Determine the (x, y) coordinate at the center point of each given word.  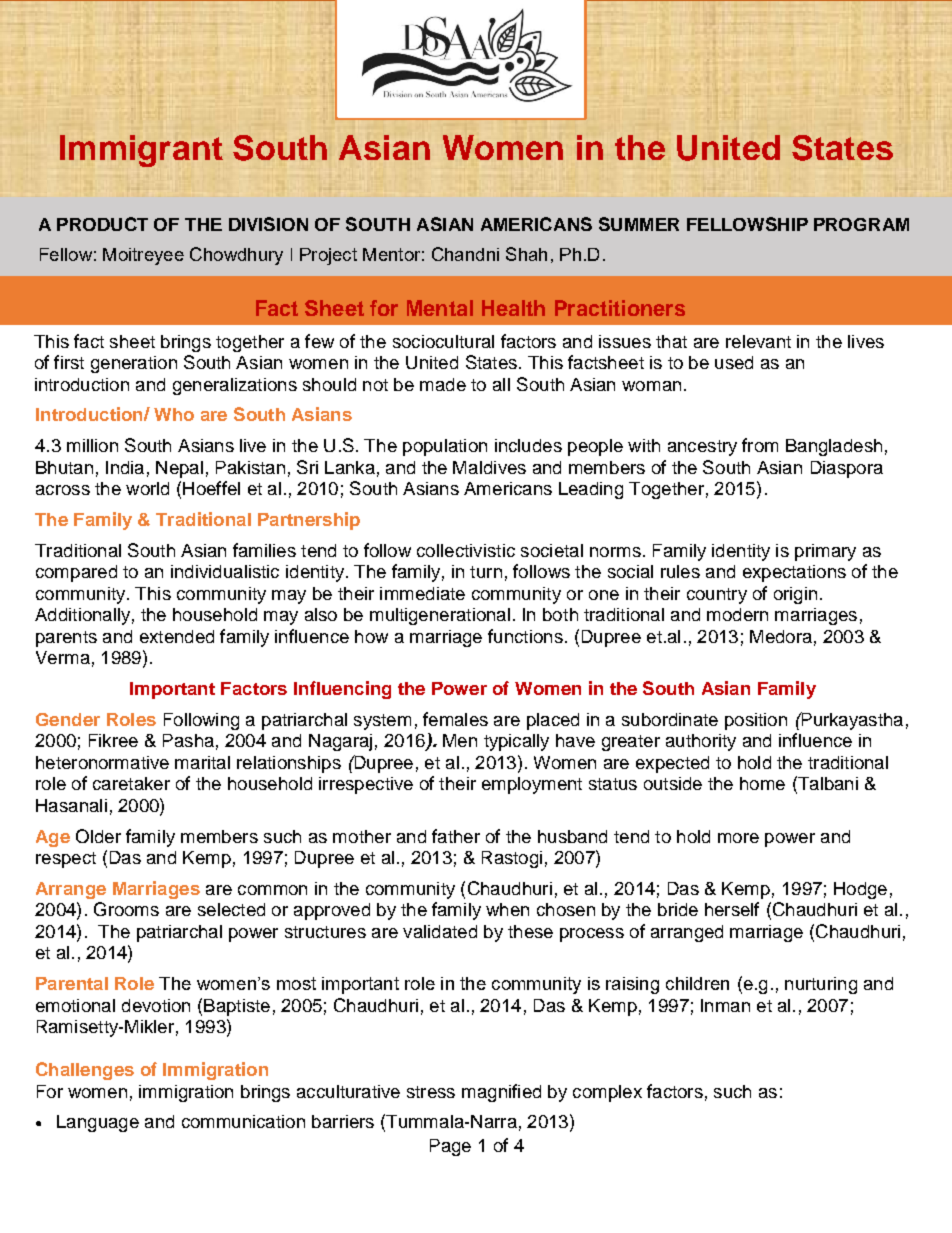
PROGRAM (861, 224)
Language (98, 1123)
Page (450, 1147)
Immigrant (141, 151)
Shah (526, 254)
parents (66, 639)
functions (525, 636)
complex (607, 1093)
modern (737, 614)
